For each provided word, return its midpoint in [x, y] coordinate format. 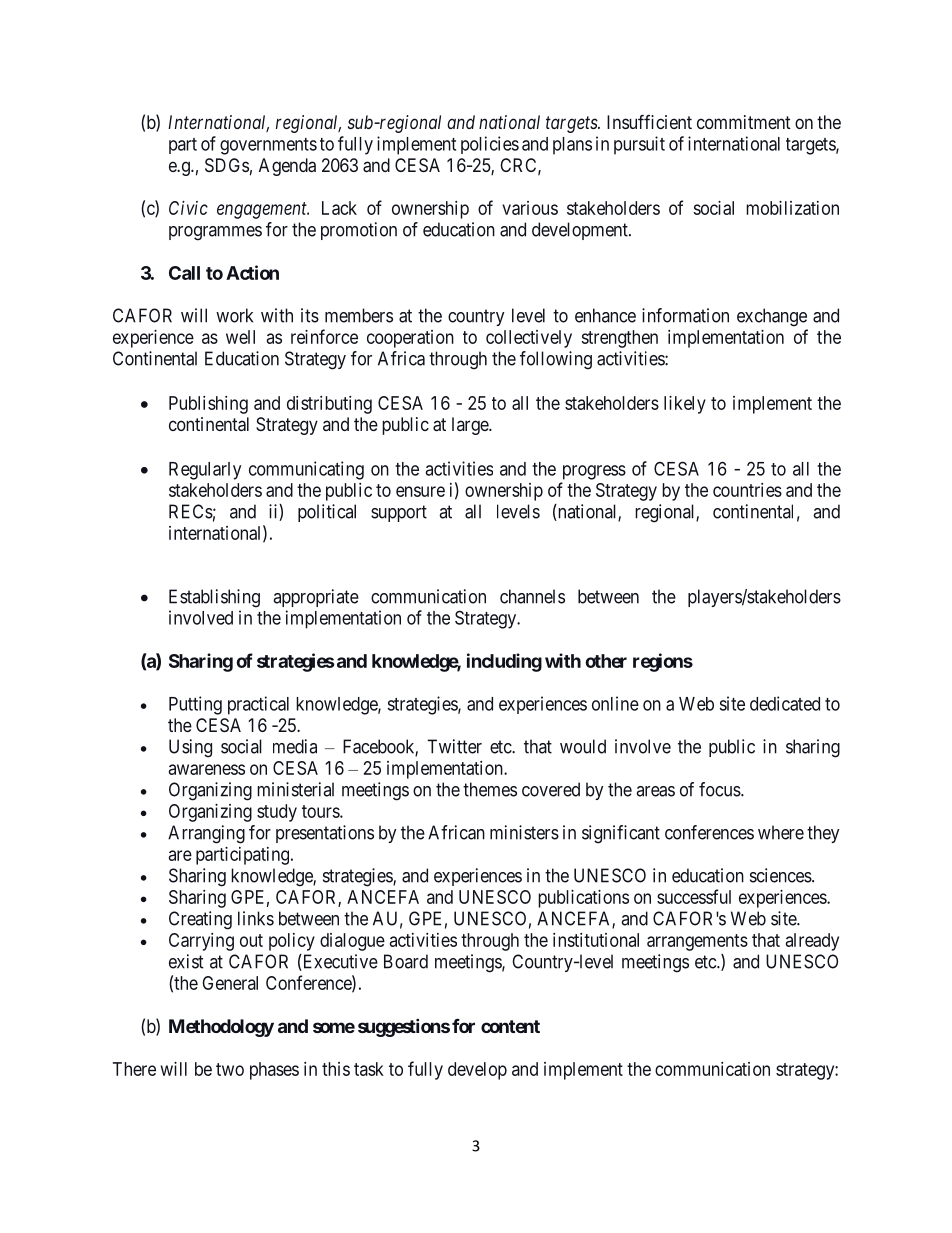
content [510, 1026]
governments [268, 146]
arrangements [697, 942]
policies [490, 145]
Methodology [221, 1028]
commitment [744, 122]
